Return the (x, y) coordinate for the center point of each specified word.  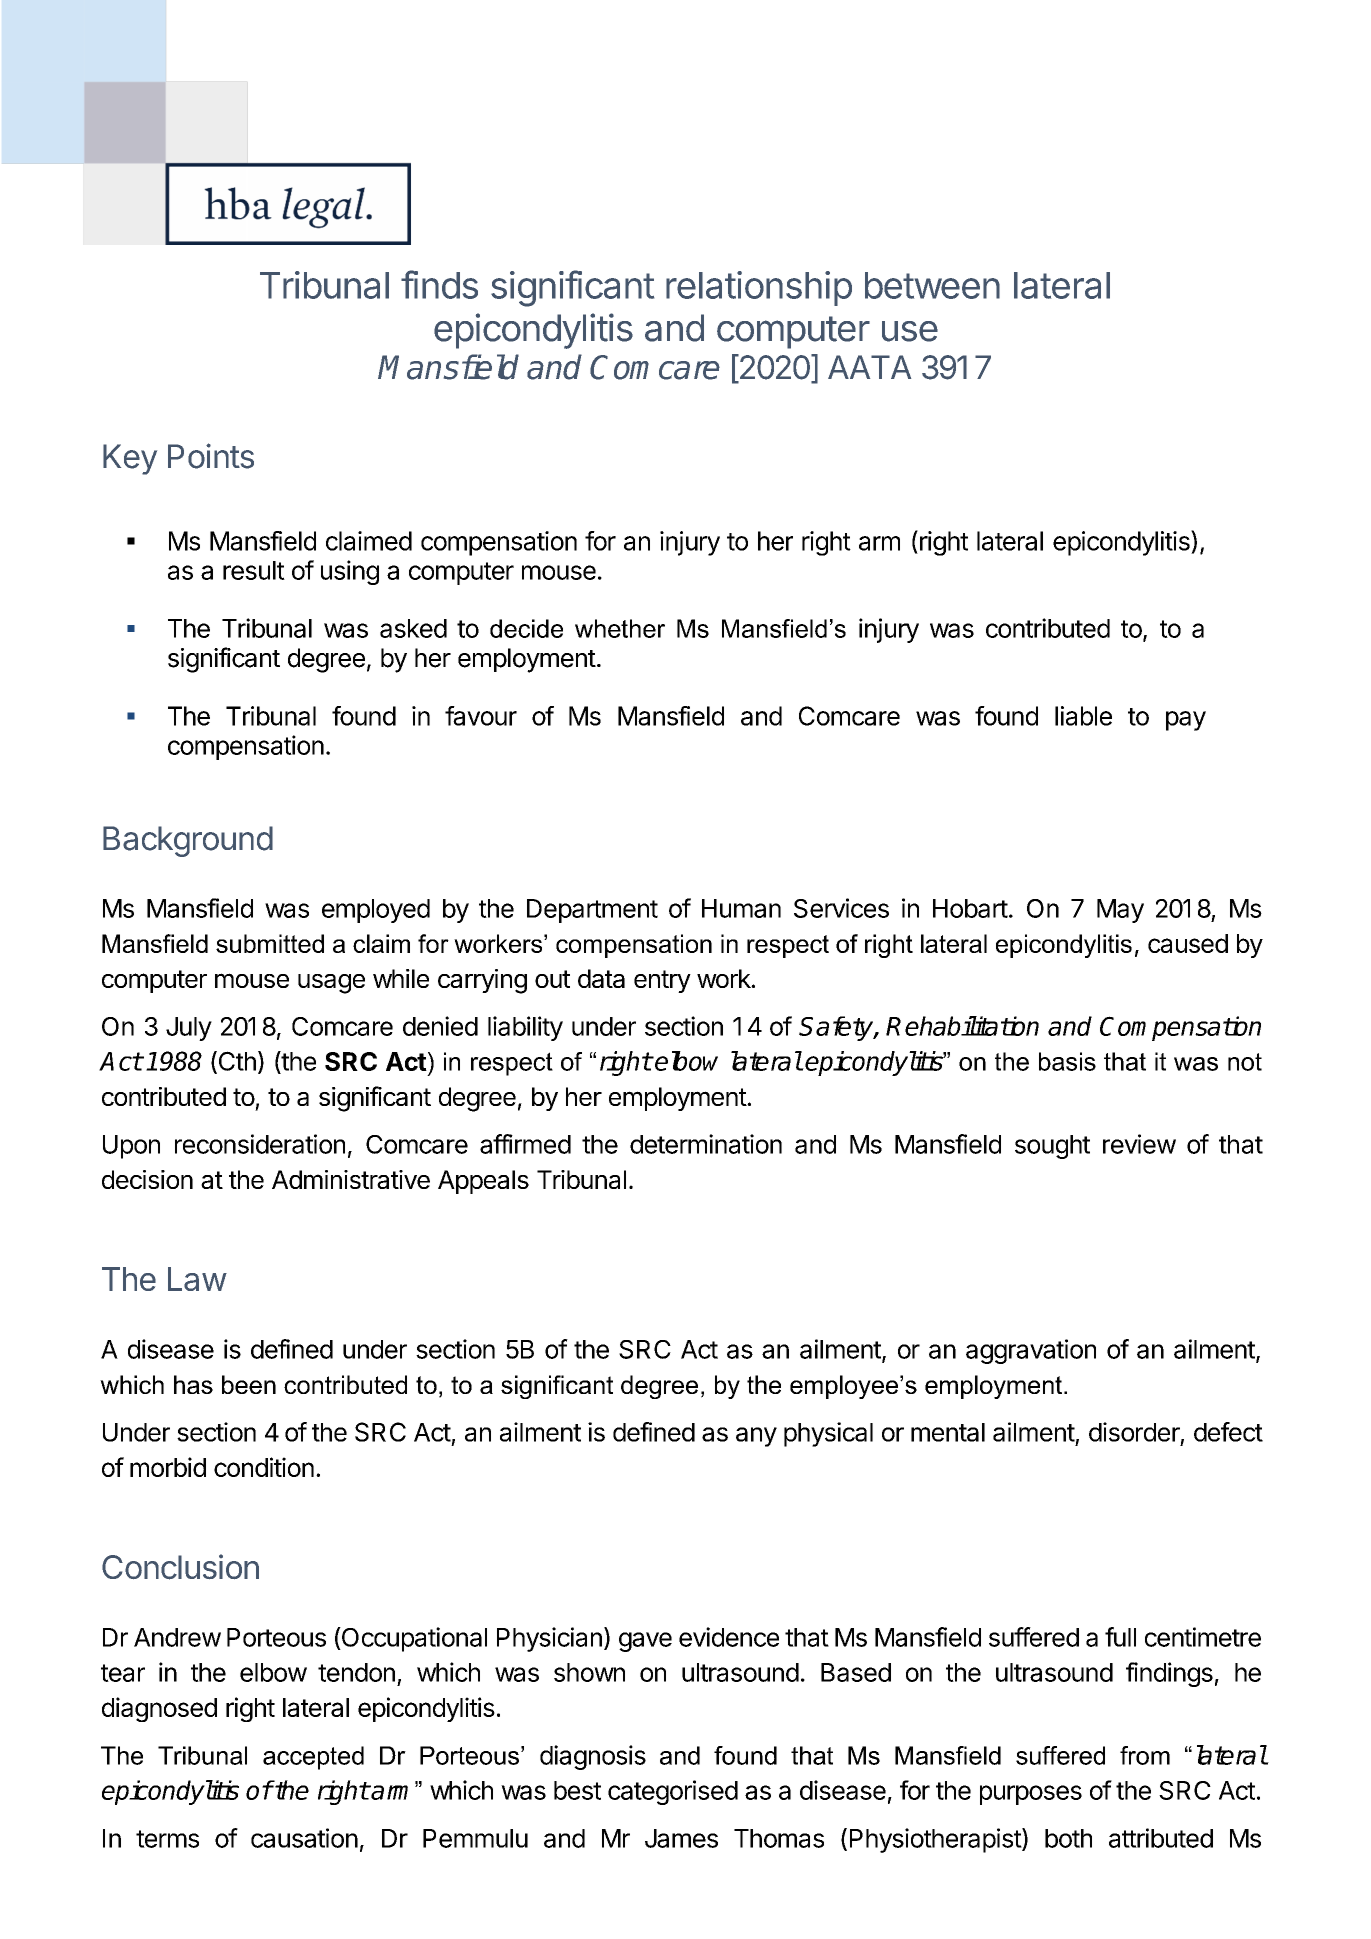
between (932, 285)
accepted (313, 1758)
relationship (759, 288)
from (1145, 1755)
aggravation (1031, 1351)
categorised (673, 1792)
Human (741, 908)
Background (188, 841)
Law (197, 1279)
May (1120, 911)
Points (211, 456)
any (756, 1437)
